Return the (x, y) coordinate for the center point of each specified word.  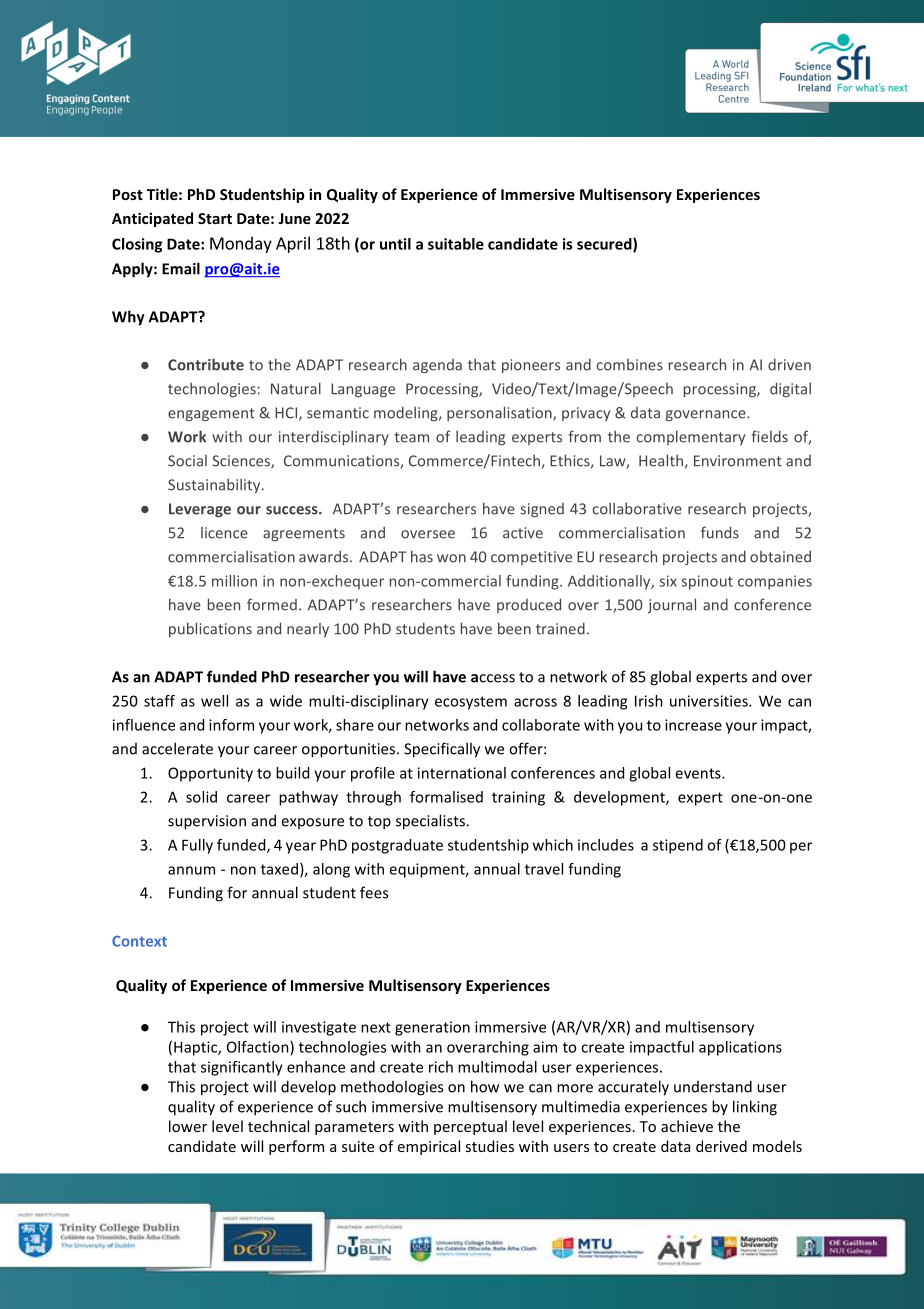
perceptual (470, 1127)
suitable (456, 244)
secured (605, 245)
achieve (687, 1126)
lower (188, 1126)
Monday (241, 244)
